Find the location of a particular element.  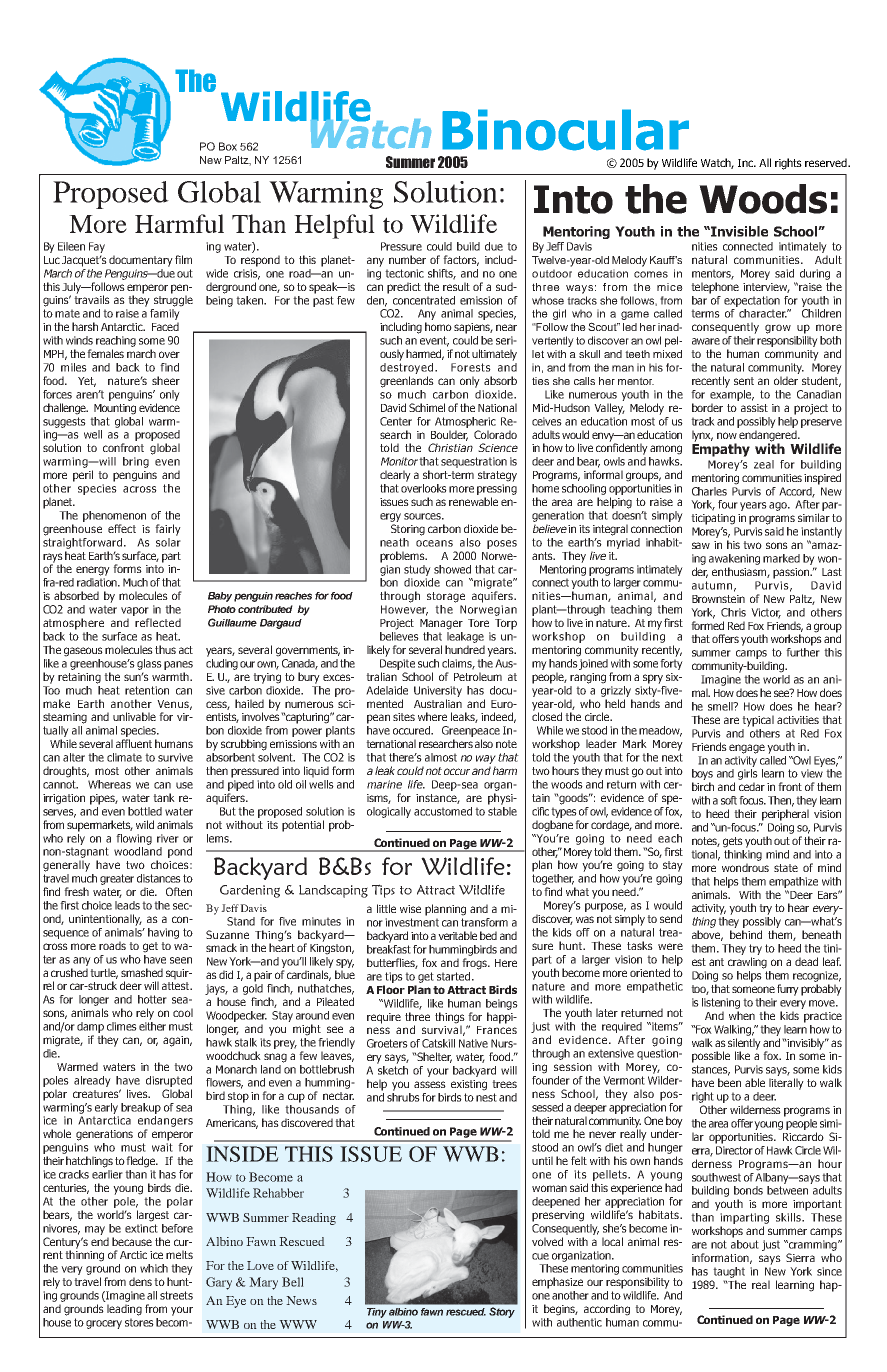

number is located at coordinates (407, 259).
